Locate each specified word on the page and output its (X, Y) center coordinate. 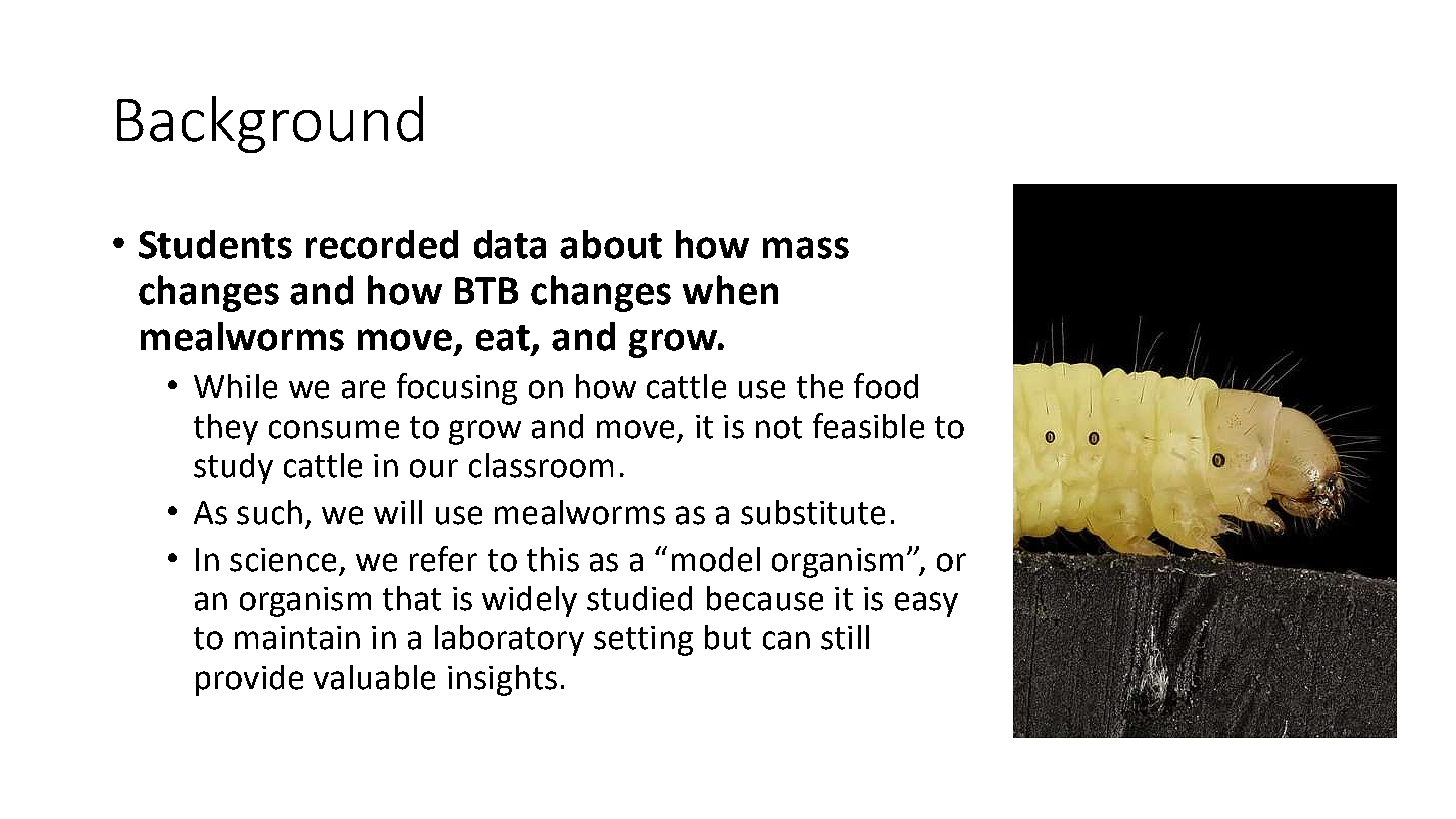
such (269, 512)
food (886, 386)
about (611, 244)
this (553, 559)
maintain (297, 638)
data (510, 244)
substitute (813, 512)
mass (806, 248)
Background (270, 124)
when (730, 290)
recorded (382, 244)
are (363, 389)
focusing (457, 389)
